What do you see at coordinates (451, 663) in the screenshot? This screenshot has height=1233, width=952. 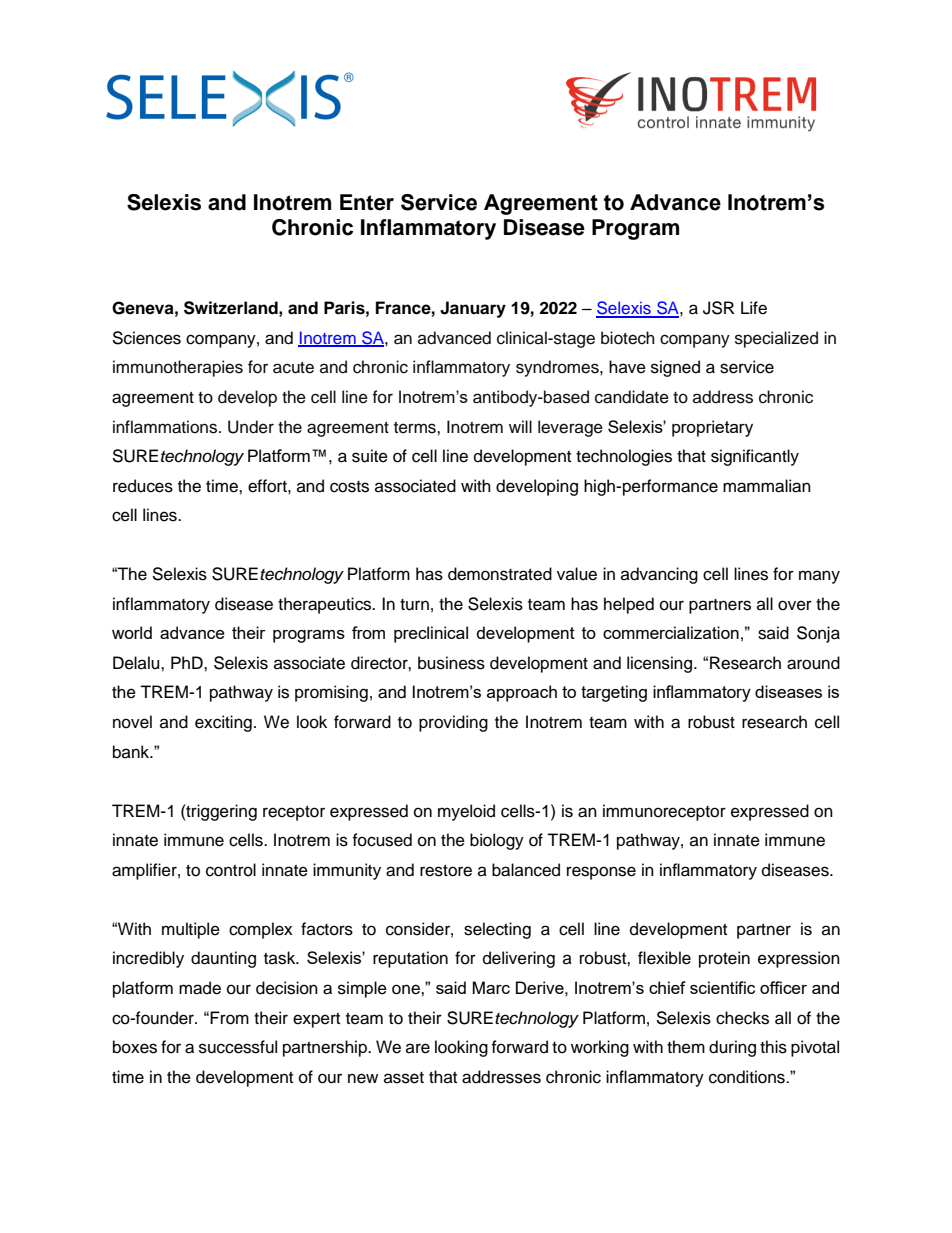 I see `business` at bounding box center [451, 663].
